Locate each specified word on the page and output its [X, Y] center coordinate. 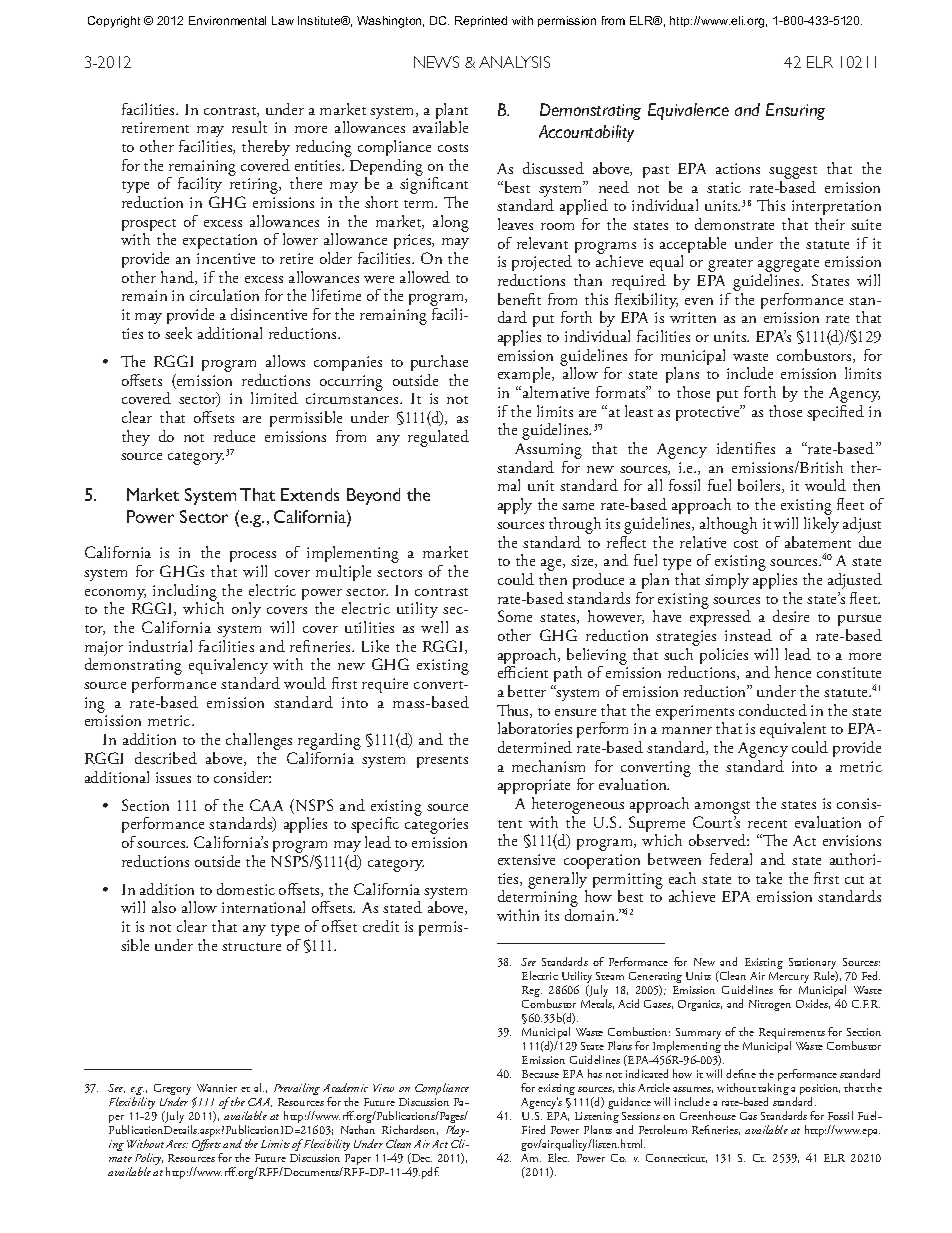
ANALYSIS [514, 62]
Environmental [227, 20]
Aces [177, 1144]
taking [773, 1091]
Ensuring [795, 111]
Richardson [410, 1130]
